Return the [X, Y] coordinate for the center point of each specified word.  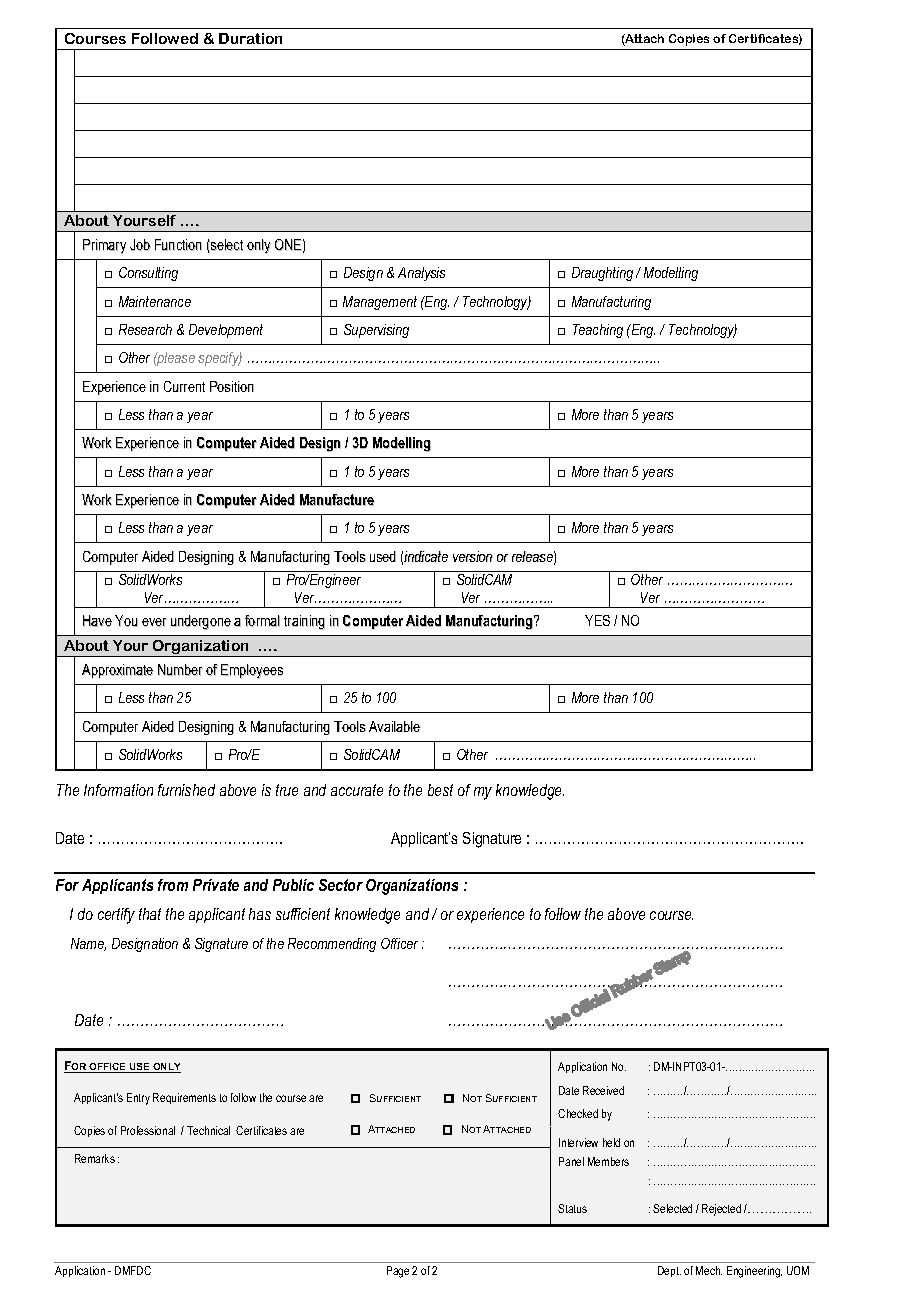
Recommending [332, 945]
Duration [250, 38]
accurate [357, 790]
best [440, 790]
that [150, 914]
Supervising [376, 331]
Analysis [421, 274]
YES [597, 620]
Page [398, 1272]
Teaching [598, 331]
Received [603, 1090]
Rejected [721, 1210]
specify [220, 359]
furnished [186, 790]
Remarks [95, 1158]
